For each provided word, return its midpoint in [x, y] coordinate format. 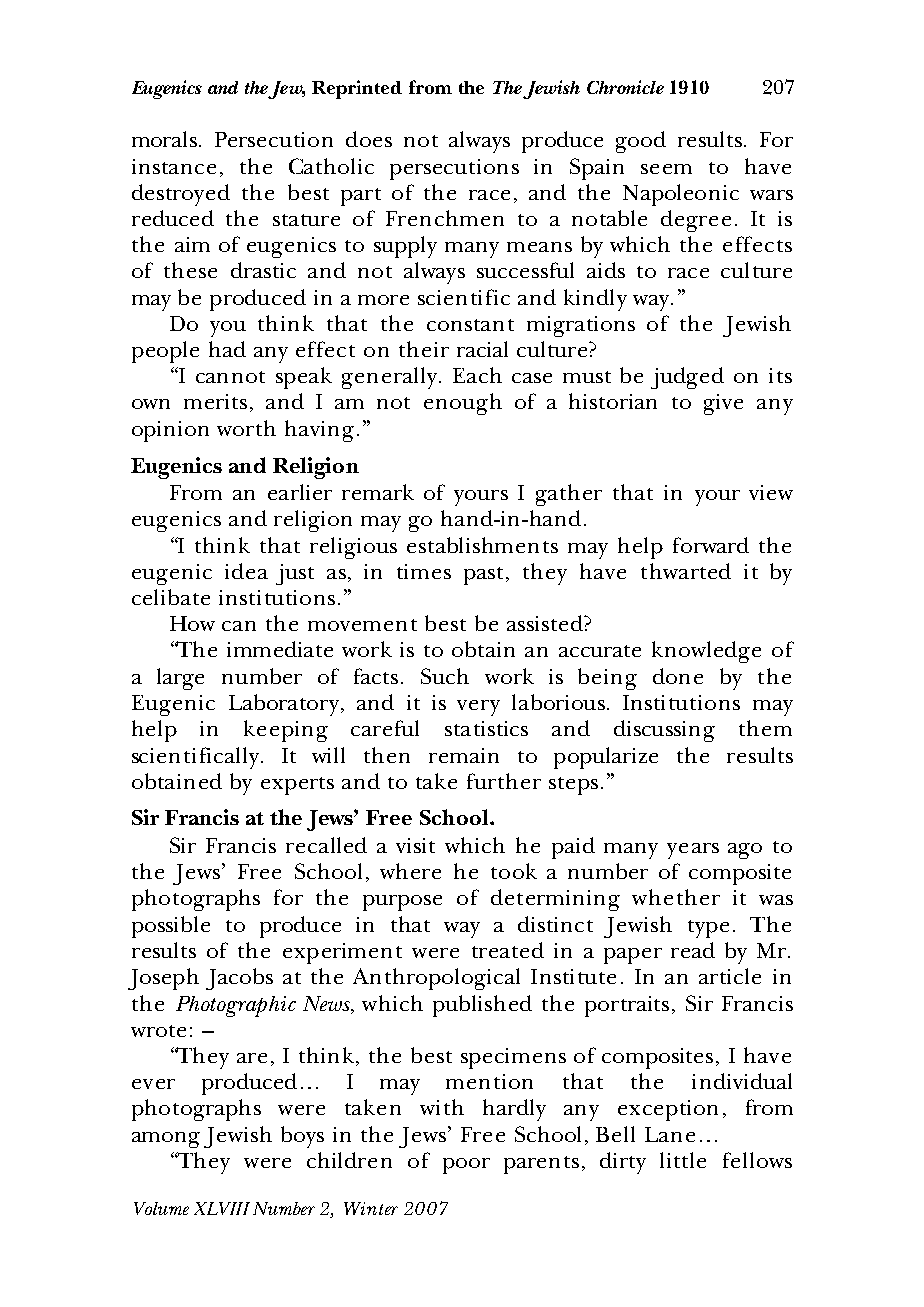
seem [666, 169]
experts [297, 786]
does [369, 139]
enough [463, 404]
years [693, 851]
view [771, 492]
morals [164, 139]
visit [415, 845]
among [166, 1140]
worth [246, 428]
